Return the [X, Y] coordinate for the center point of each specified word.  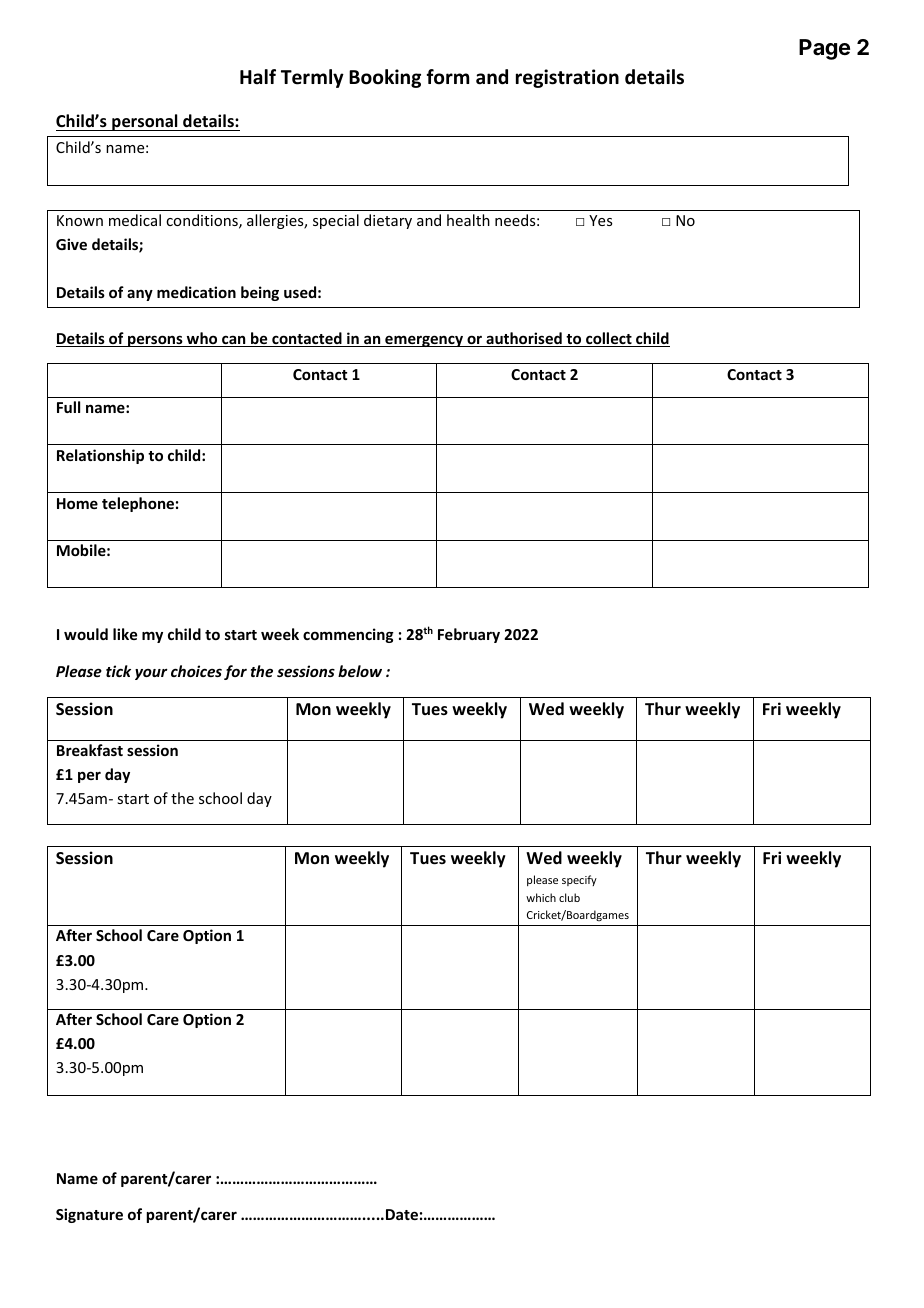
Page [824, 49]
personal [145, 122]
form [447, 77]
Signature [89, 1215]
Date [402, 1214]
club [569, 897]
